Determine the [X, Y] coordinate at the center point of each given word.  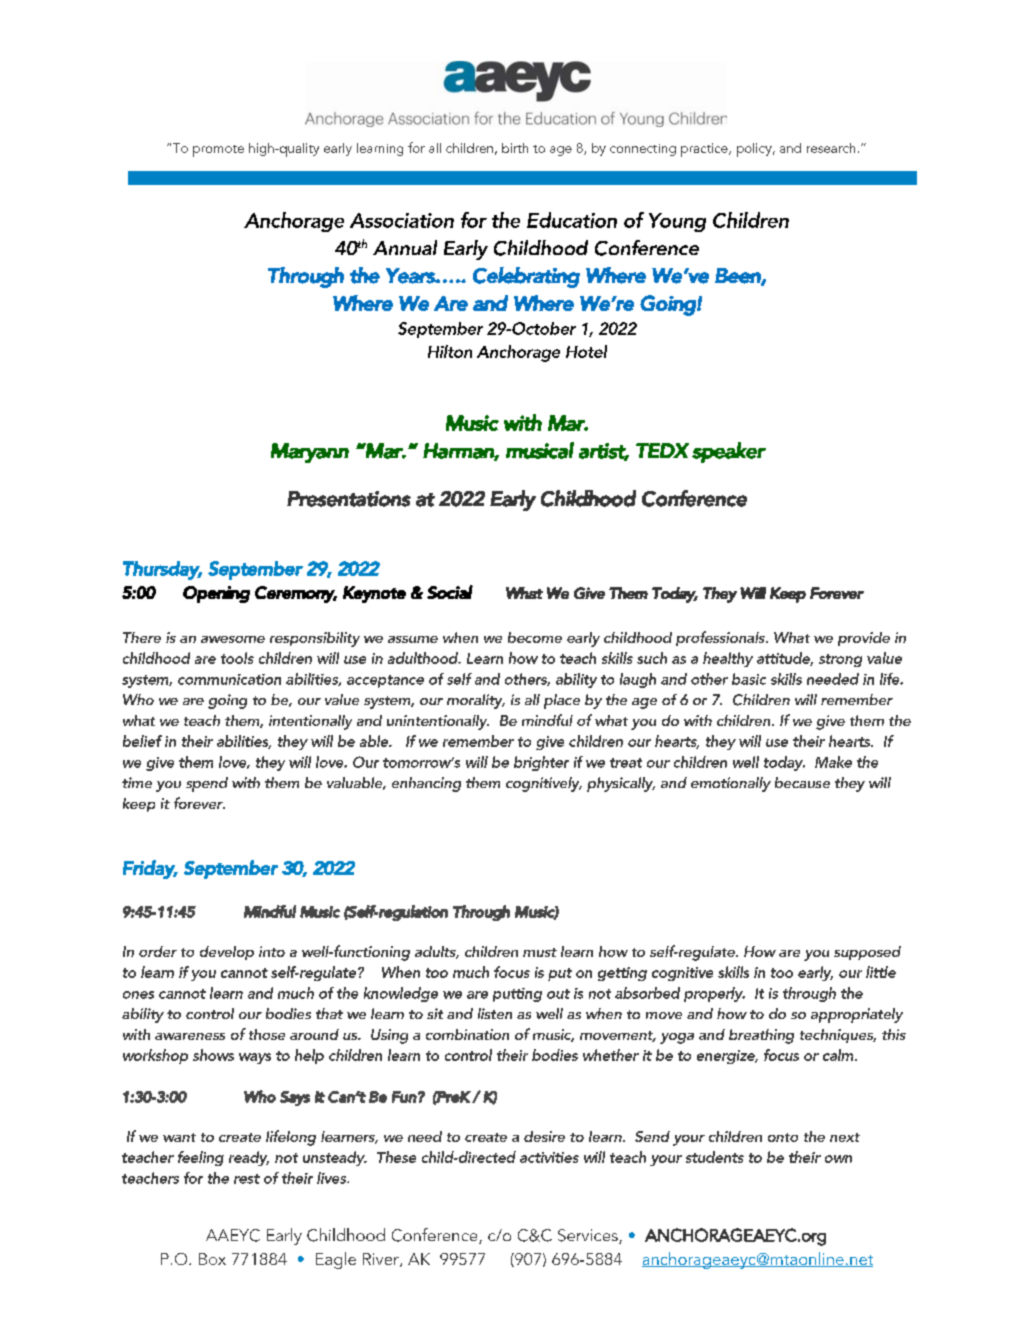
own [838, 1159]
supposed [867, 953]
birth [515, 148]
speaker [729, 452]
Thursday [162, 570]
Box [212, 1259]
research [831, 148]
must [540, 952]
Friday [150, 869]
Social [450, 592]
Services [589, 1236]
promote [218, 151]
